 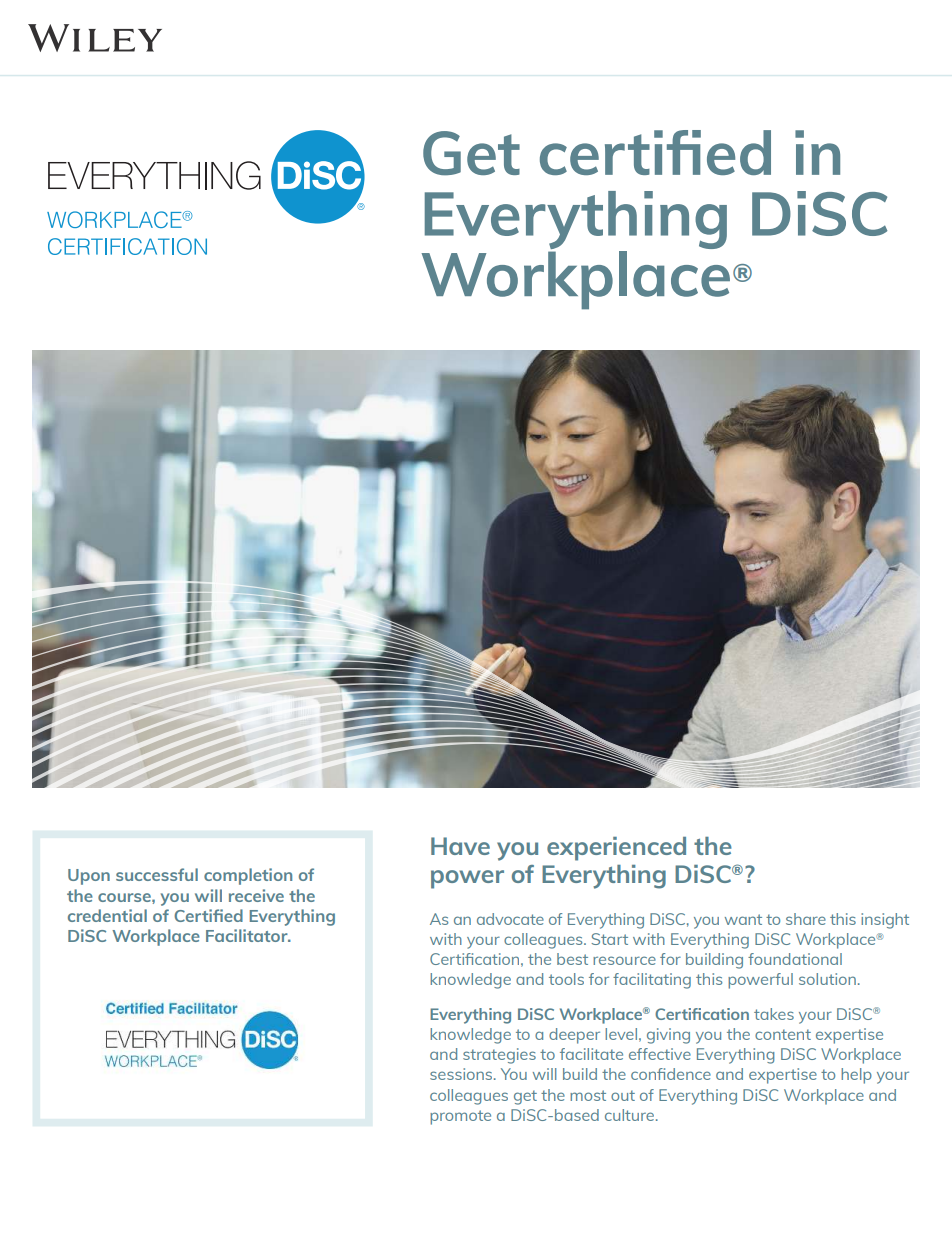 I want to click on experienced, so click(x=616, y=849).
